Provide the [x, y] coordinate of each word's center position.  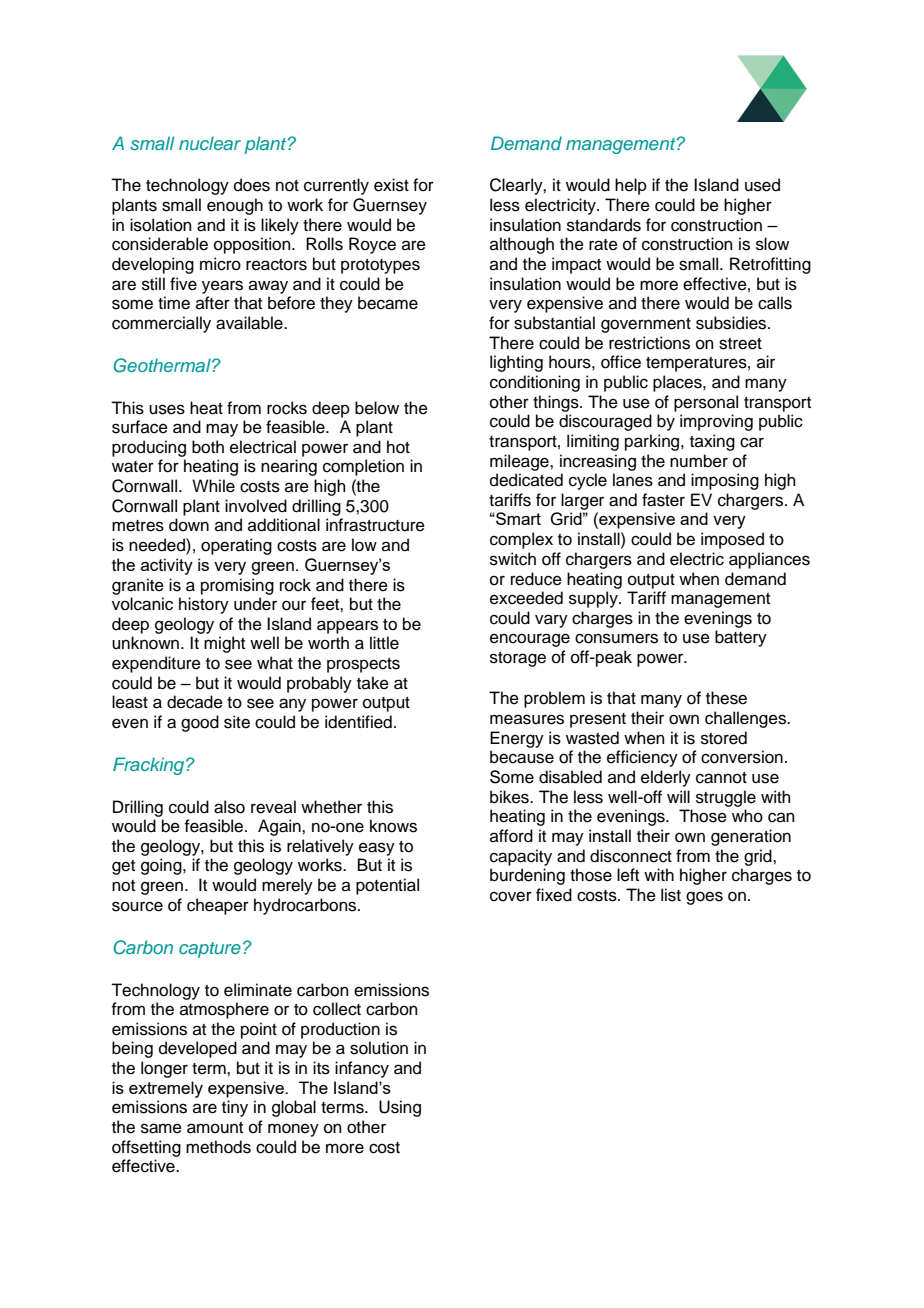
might [224, 644]
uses [167, 409]
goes [704, 898]
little [384, 643]
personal [706, 403]
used [762, 185]
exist [391, 185]
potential [387, 886]
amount [215, 1128]
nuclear [210, 143]
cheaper [218, 906]
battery [741, 638]
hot [398, 447]
